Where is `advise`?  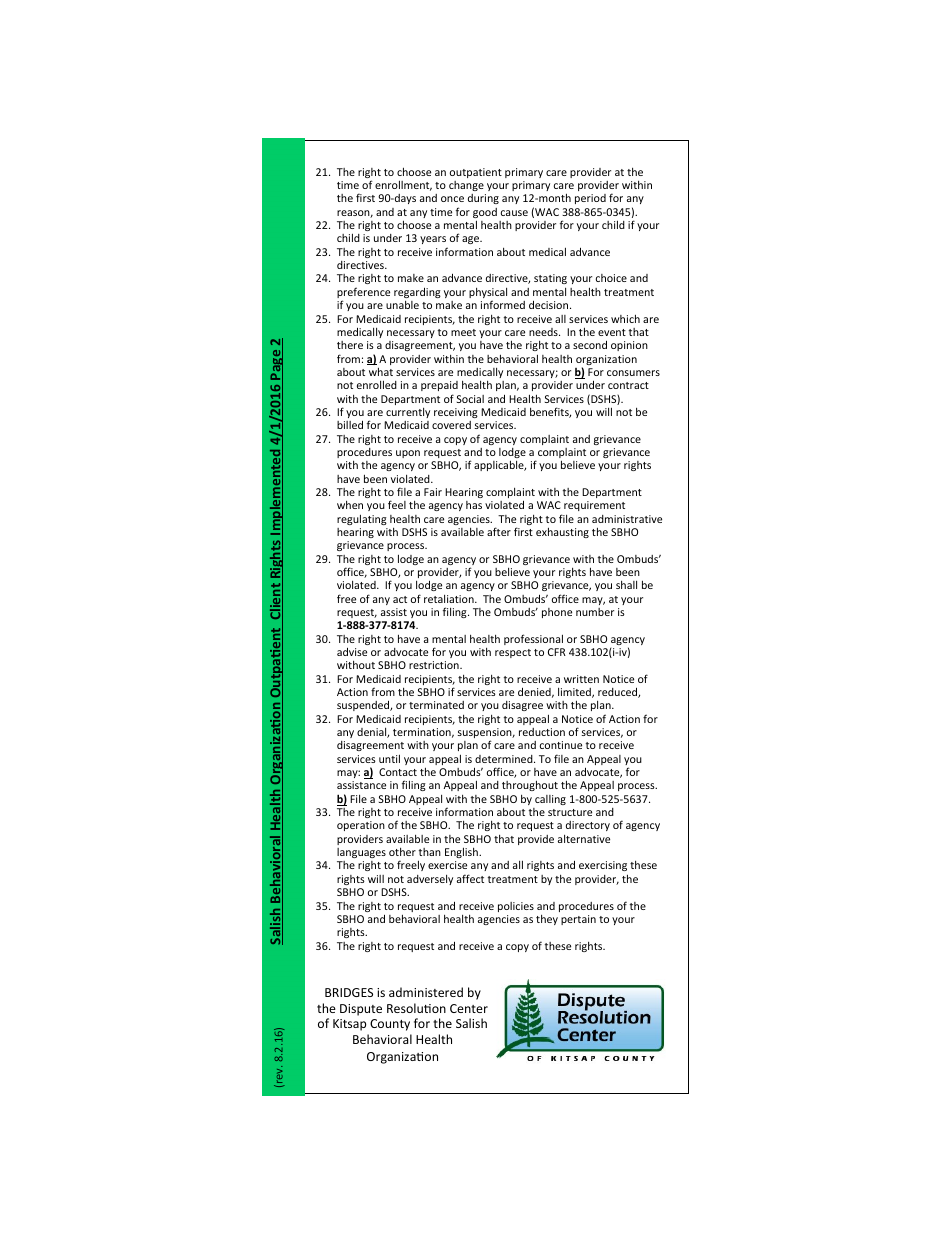 advise is located at coordinates (352, 651).
